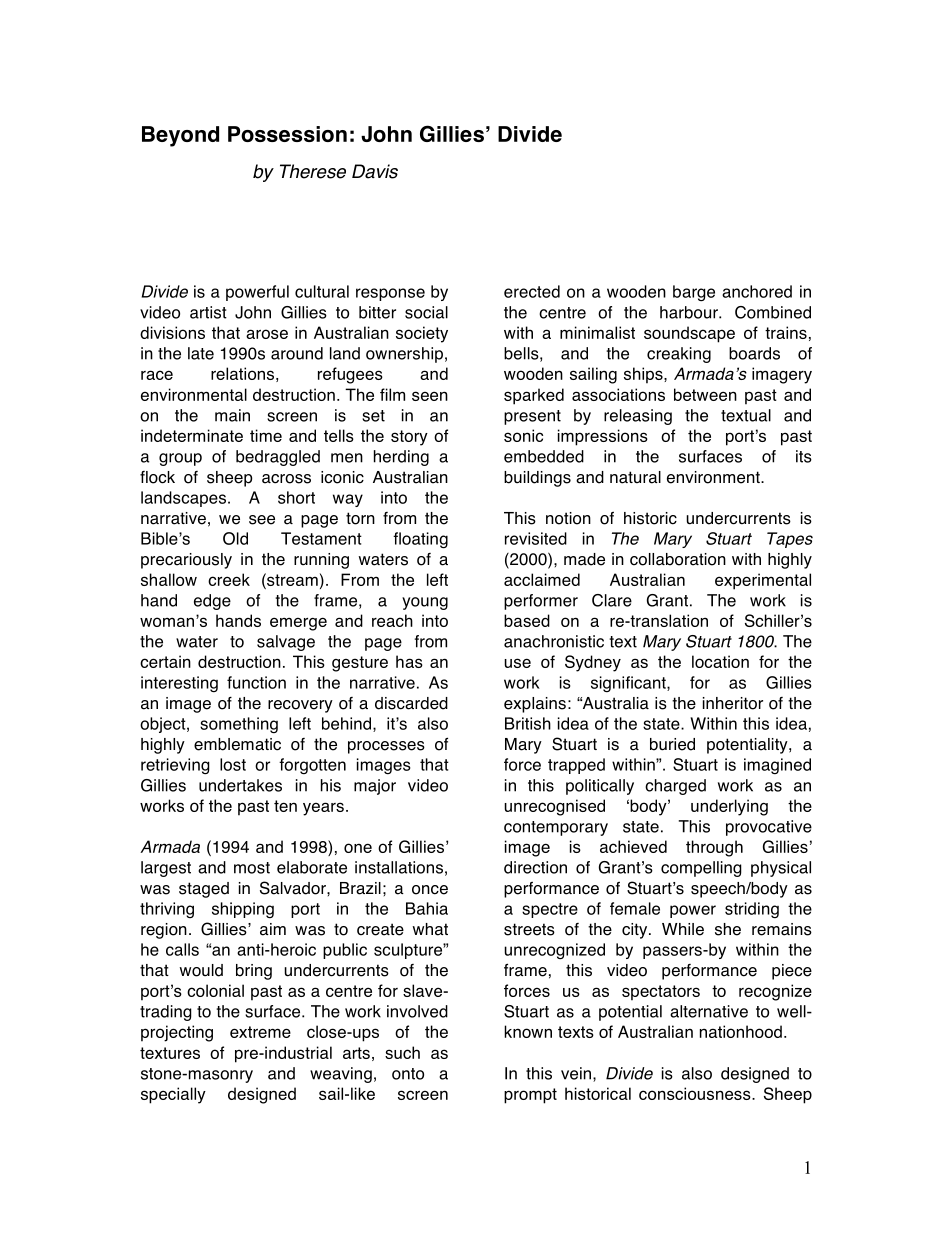 The width and height of the screenshot is (952, 1233). I want to click on lost, so click(233, 764).
